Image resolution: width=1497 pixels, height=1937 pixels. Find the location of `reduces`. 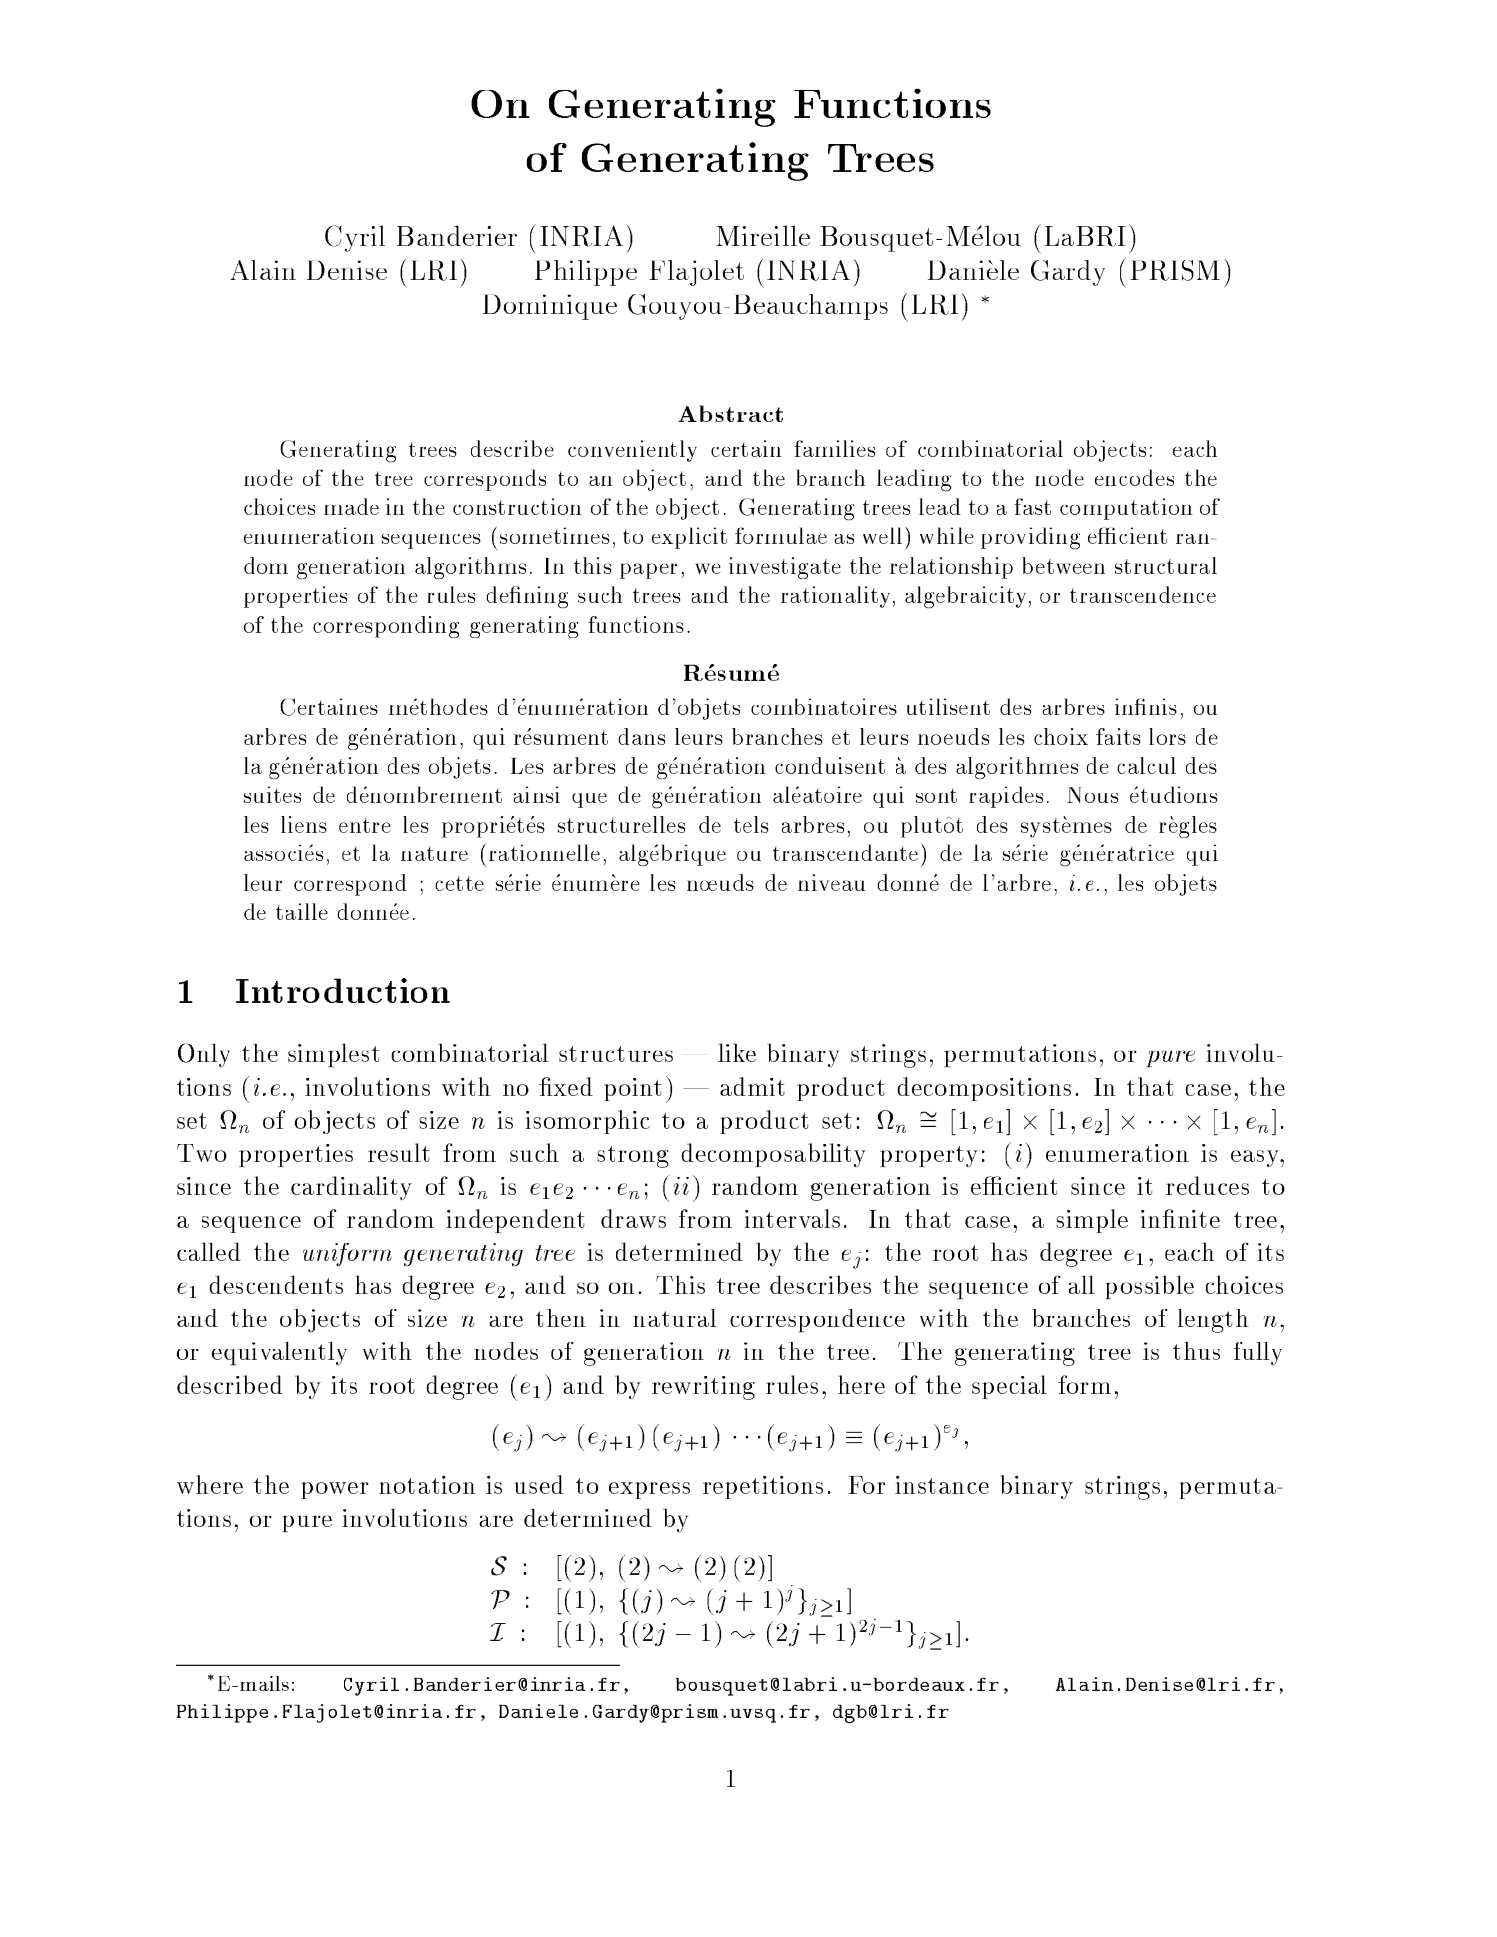

reduces is located at coordinates (1207, 1185).
